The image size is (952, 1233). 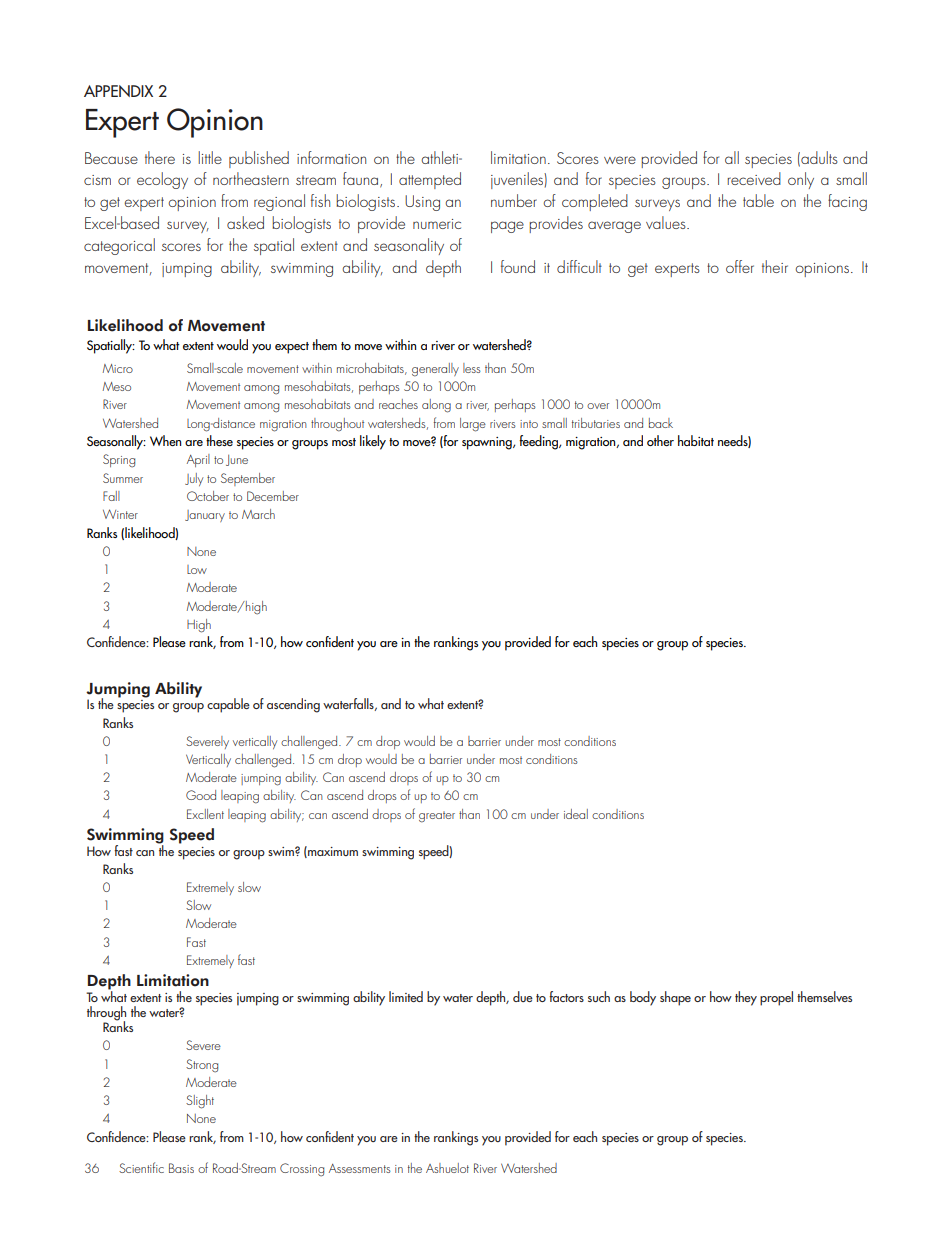 I want to click on attempted, so click(x=430, y=180).
